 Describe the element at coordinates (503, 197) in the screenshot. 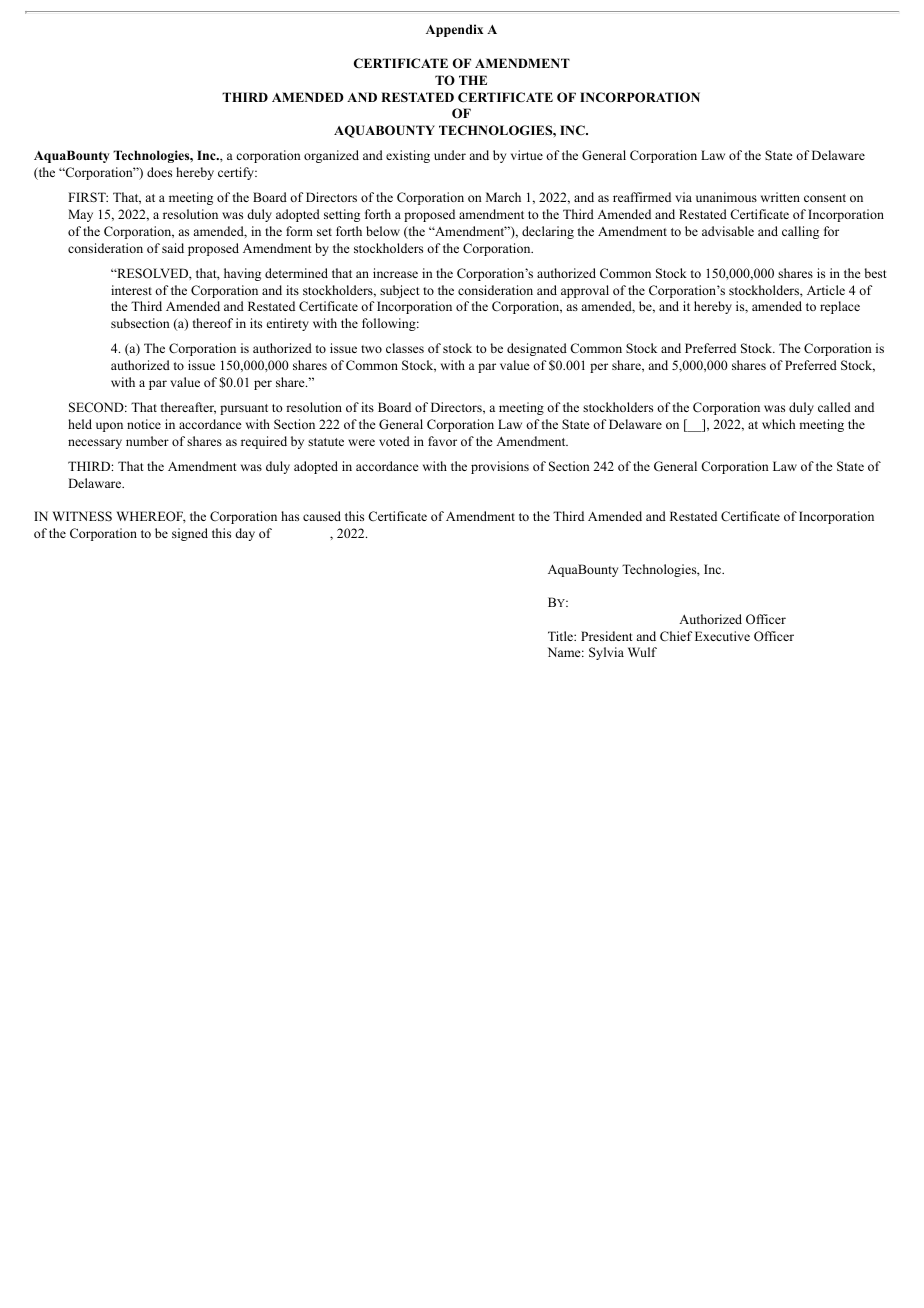

I see `March` at that location.
